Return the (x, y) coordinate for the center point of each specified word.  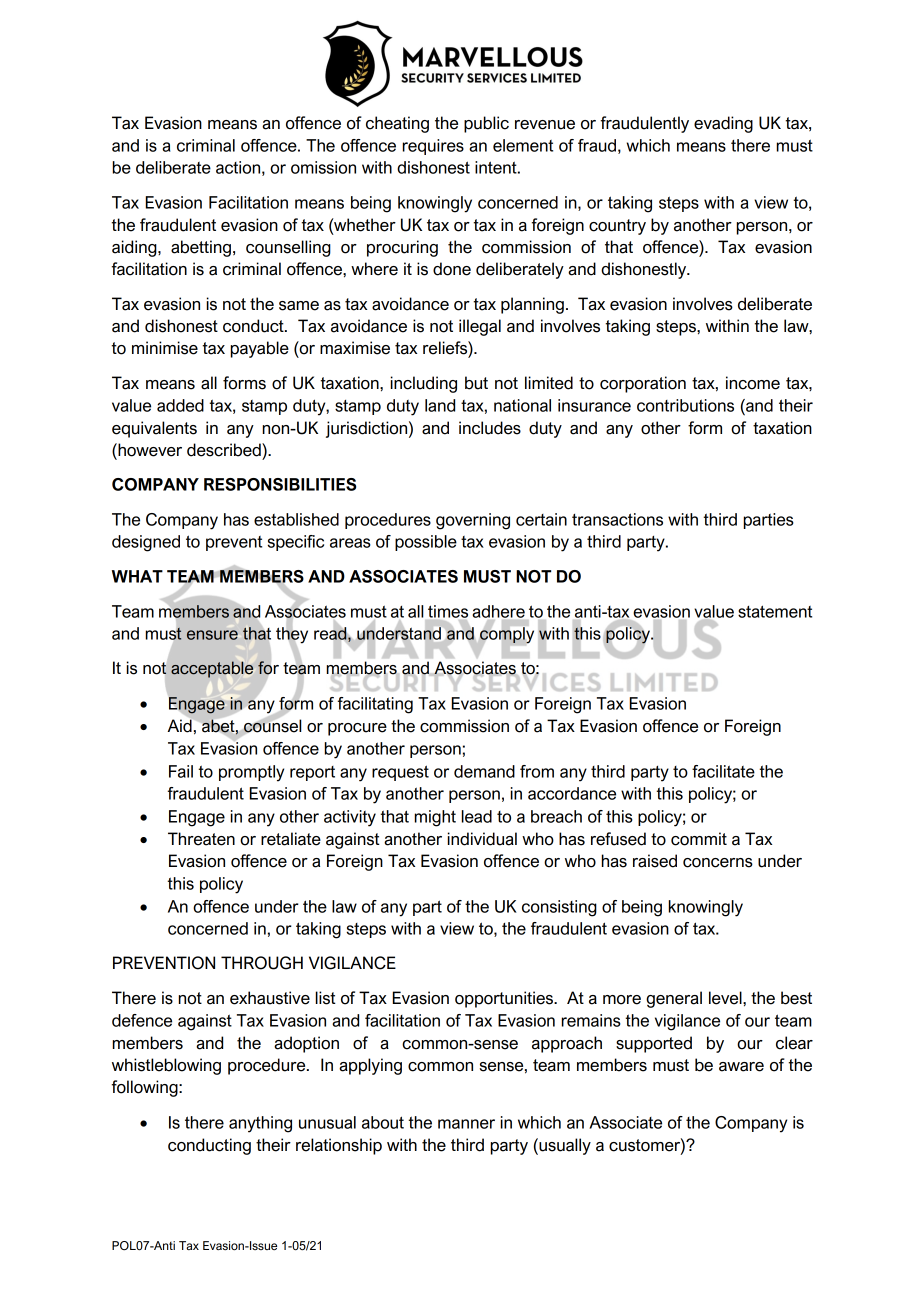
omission (323, 167)
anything (260, 1124)
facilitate (723, 771)
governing (473, 521)
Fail (181, 771)
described (225, 450)
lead (477, 816)
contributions (685, 405)
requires (433, 147)
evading (723, 124)
